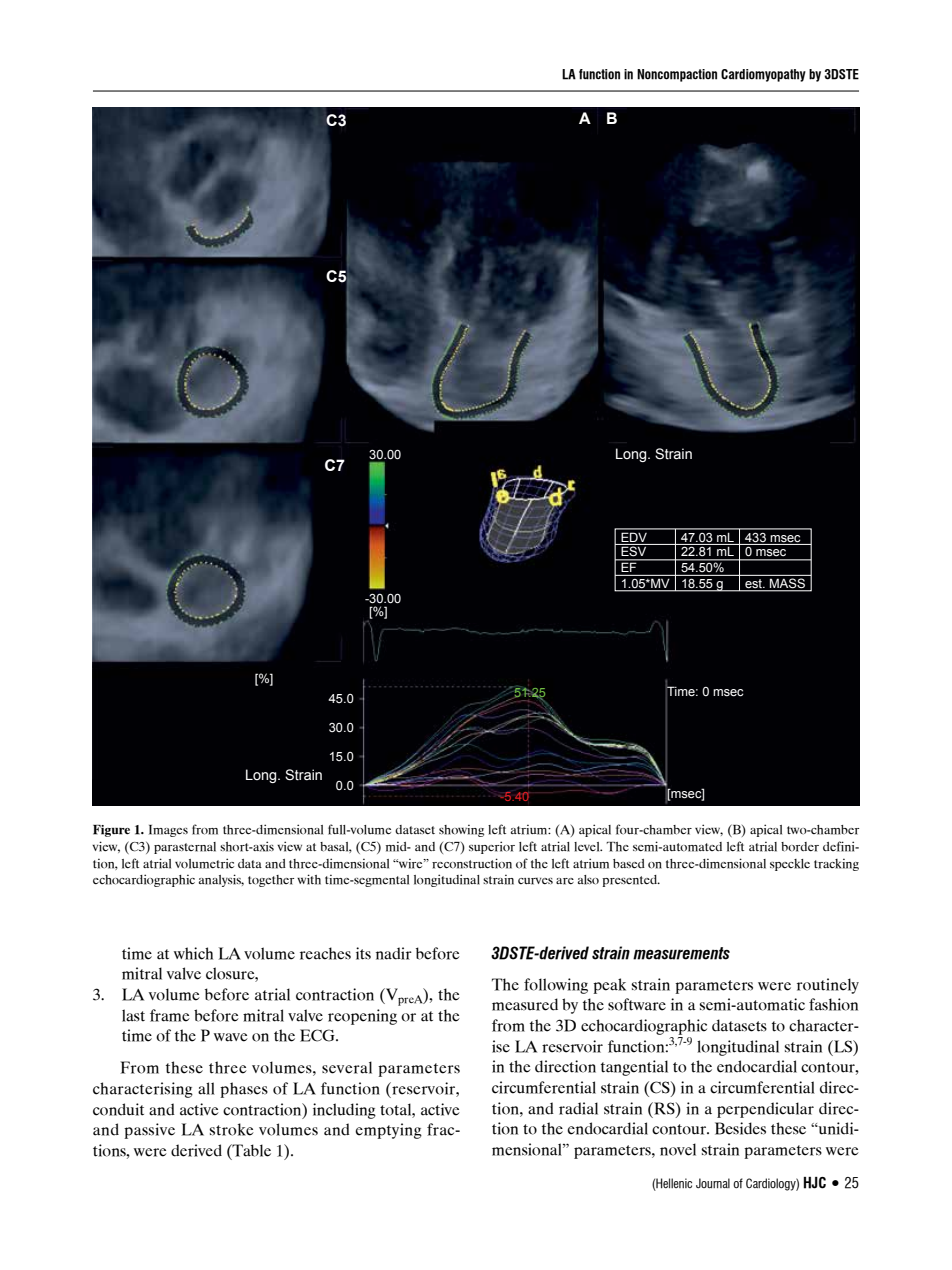 The height and width of the image is (1270, 952). I want to click on Besides, so click(740, 1128).
